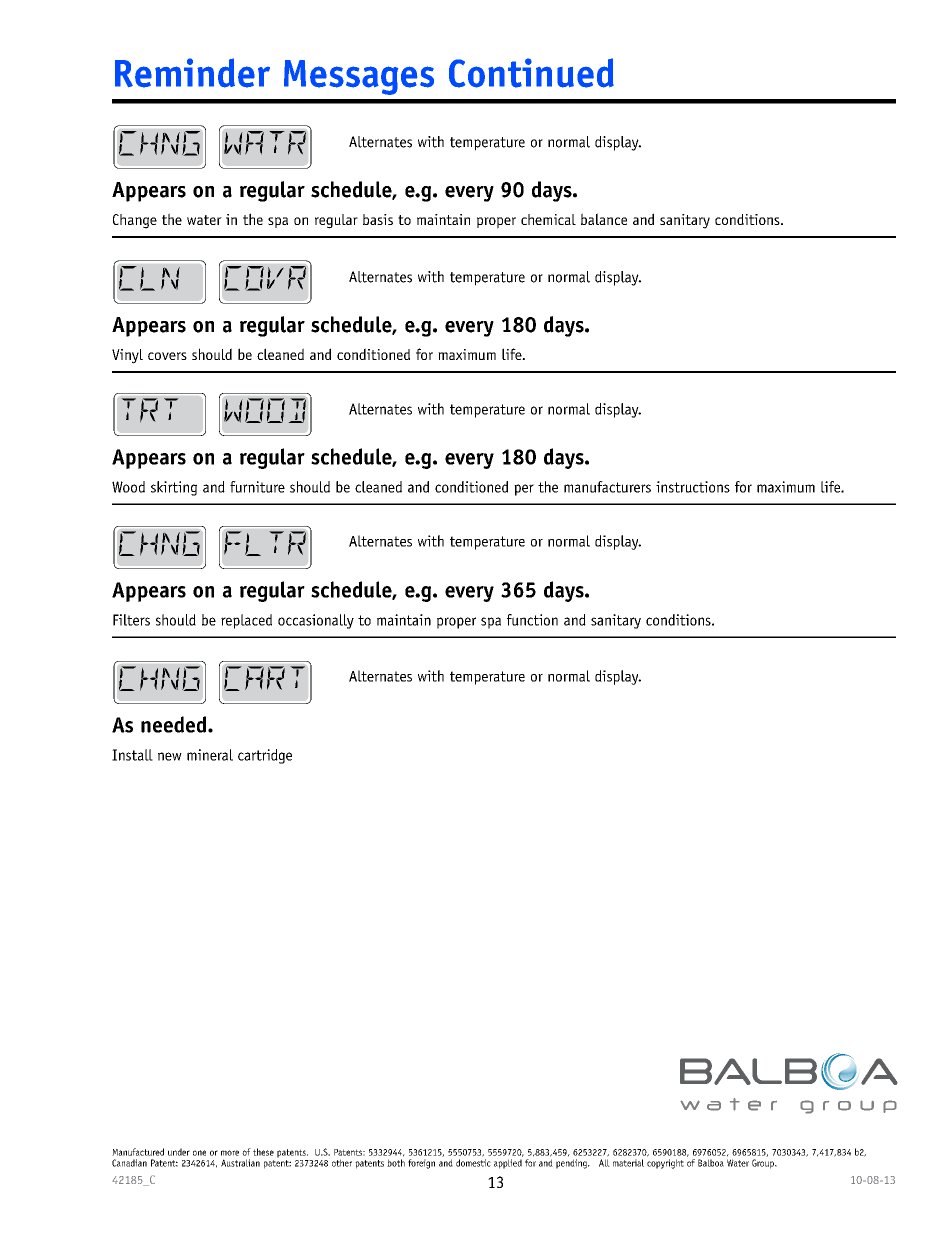 This screenshot has height=1233, width=952. What do you see at coordinates (711, 1163) in the screenshot?
I see `Balboa` at bounding box center [711, 1163].
